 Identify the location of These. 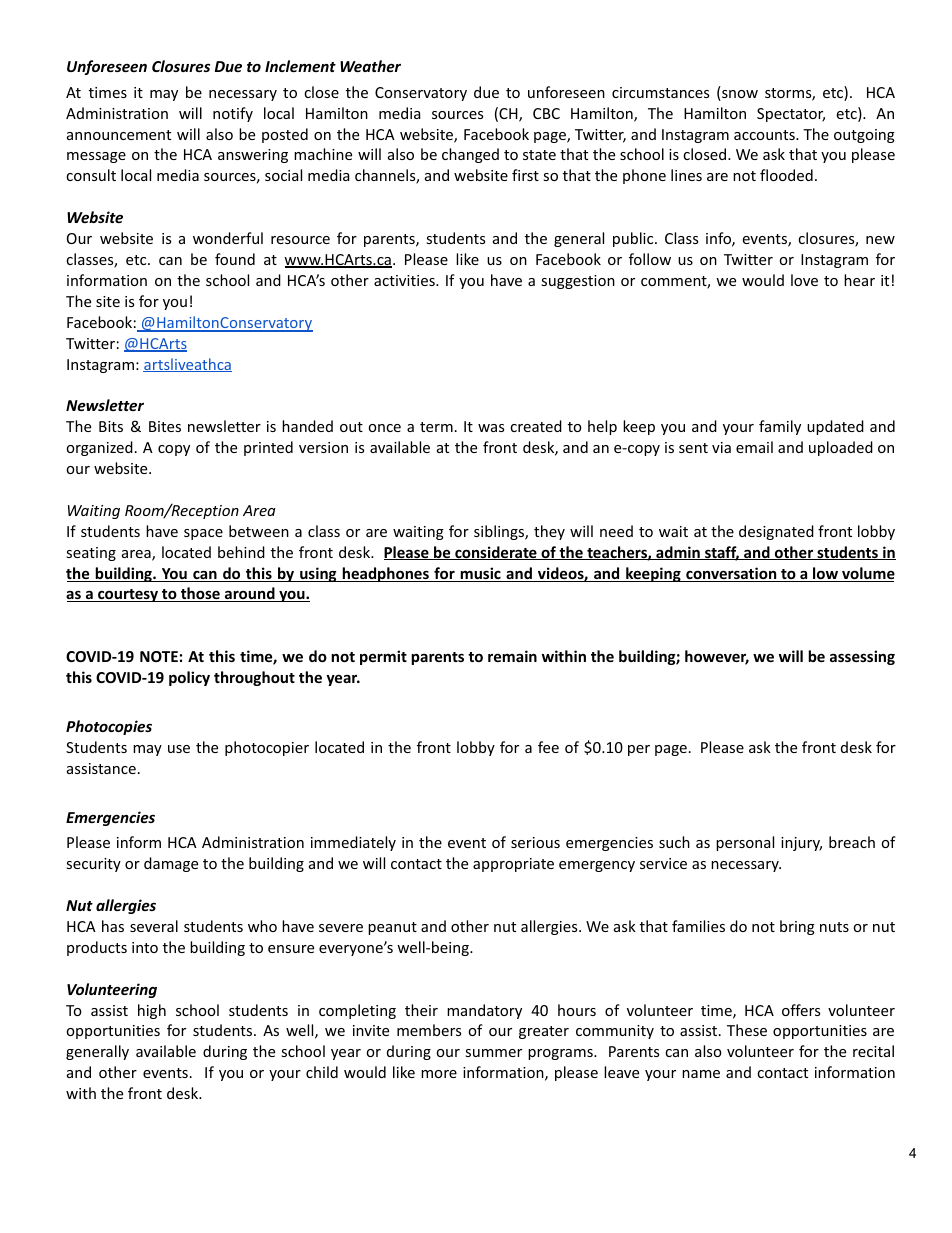
(747, 1030).
